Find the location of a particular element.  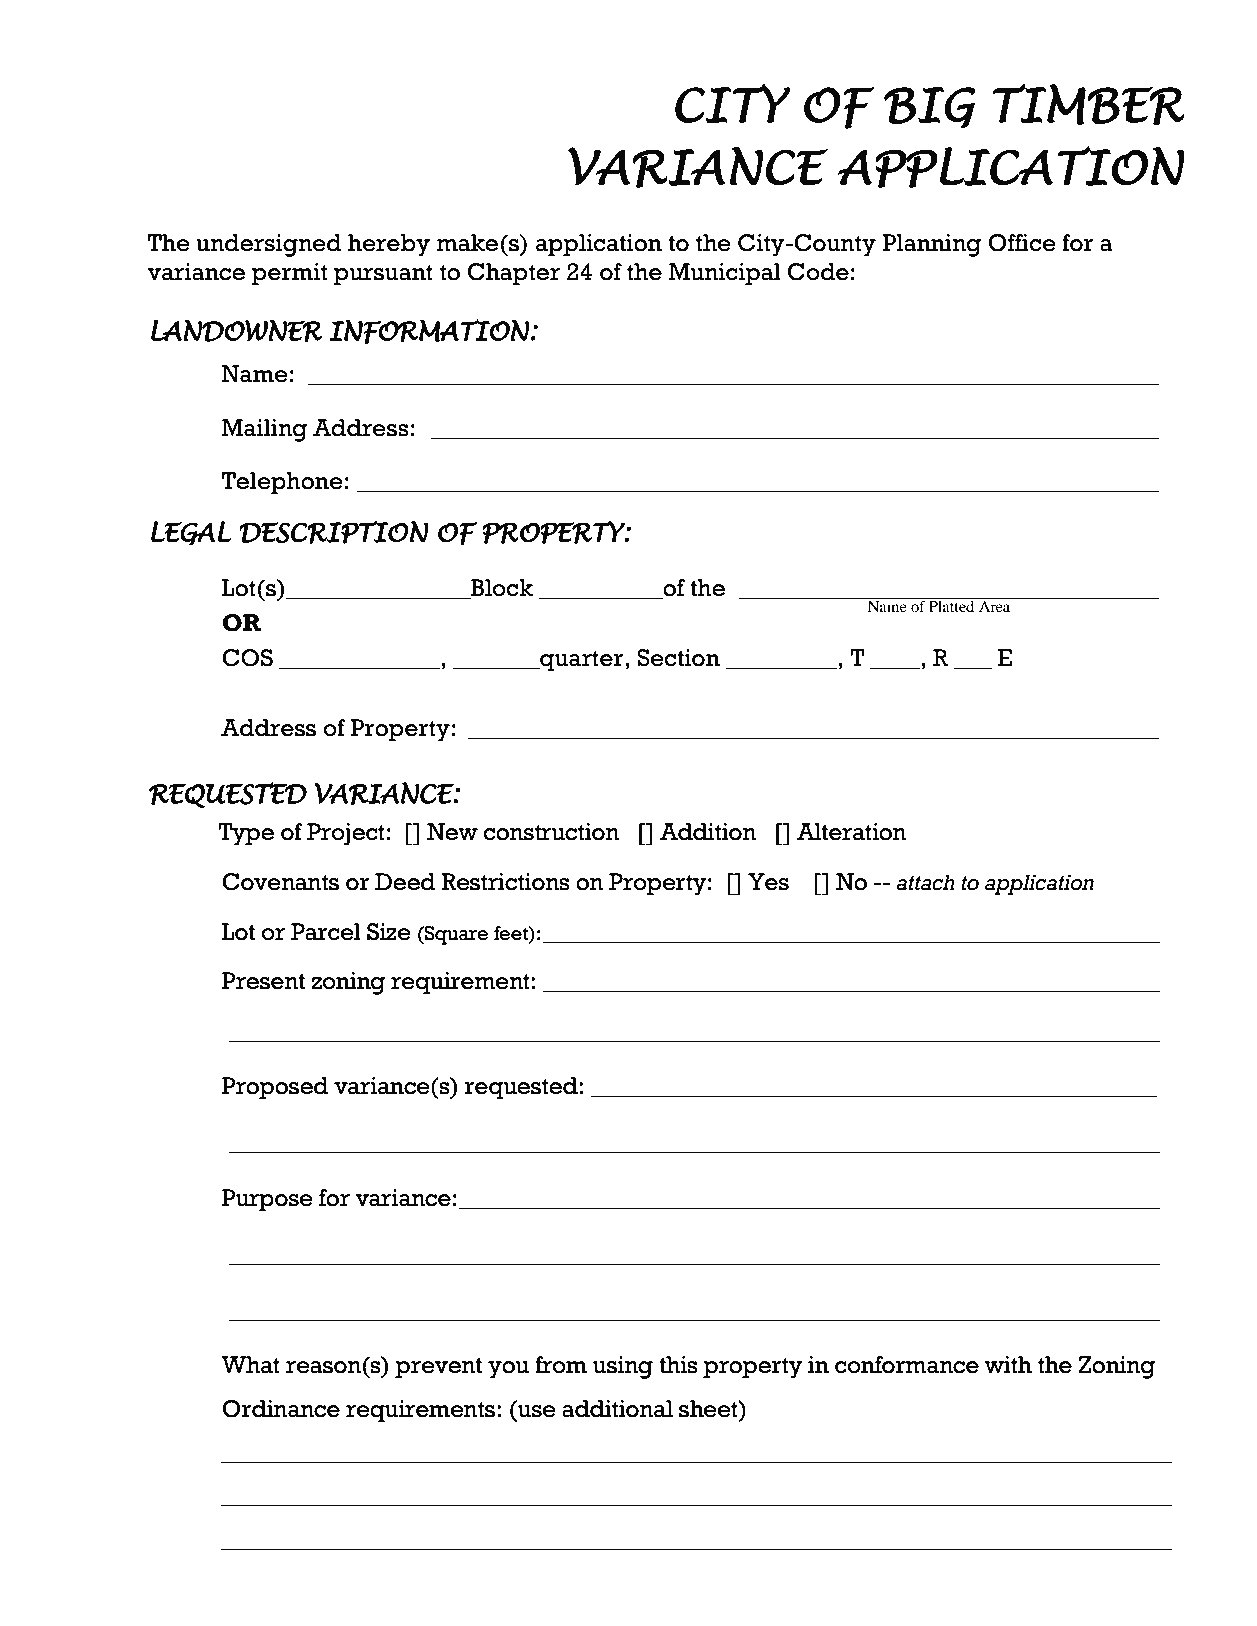

Municipal is located at coordinates (725, 274).
